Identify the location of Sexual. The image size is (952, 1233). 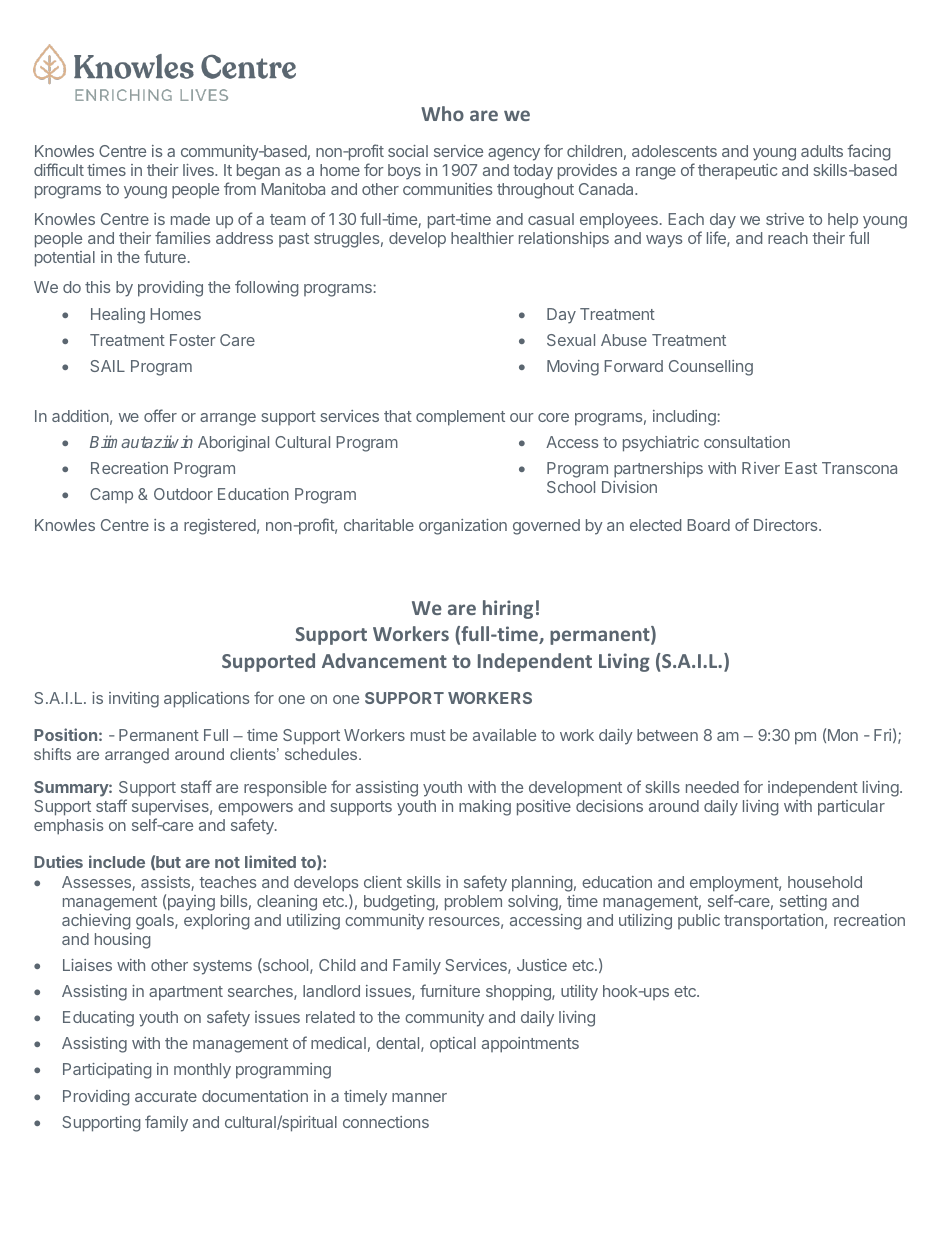
(571, 340).
